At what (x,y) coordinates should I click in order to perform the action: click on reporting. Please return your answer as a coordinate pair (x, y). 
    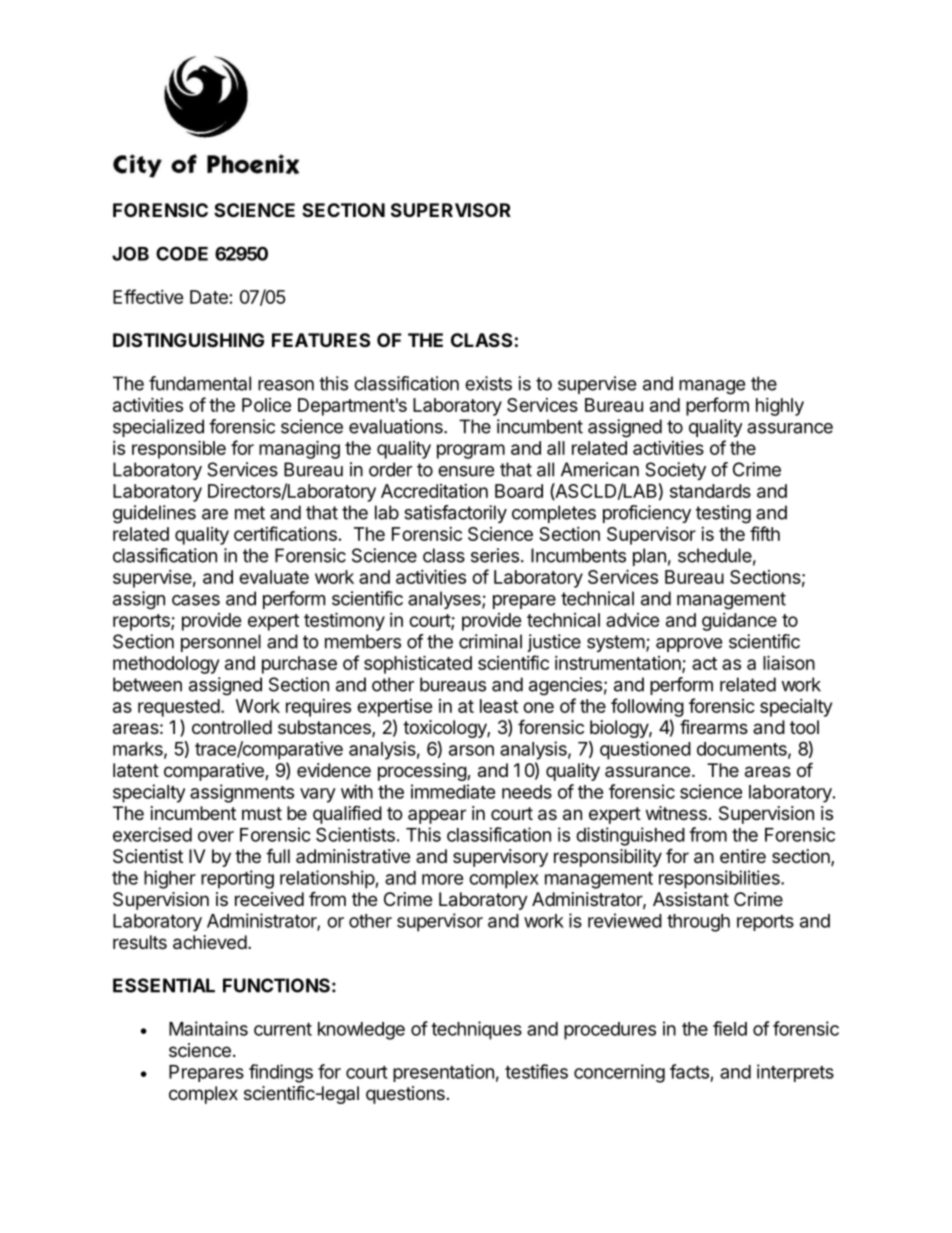
    Looking at the image, I should click on (237, 879).
